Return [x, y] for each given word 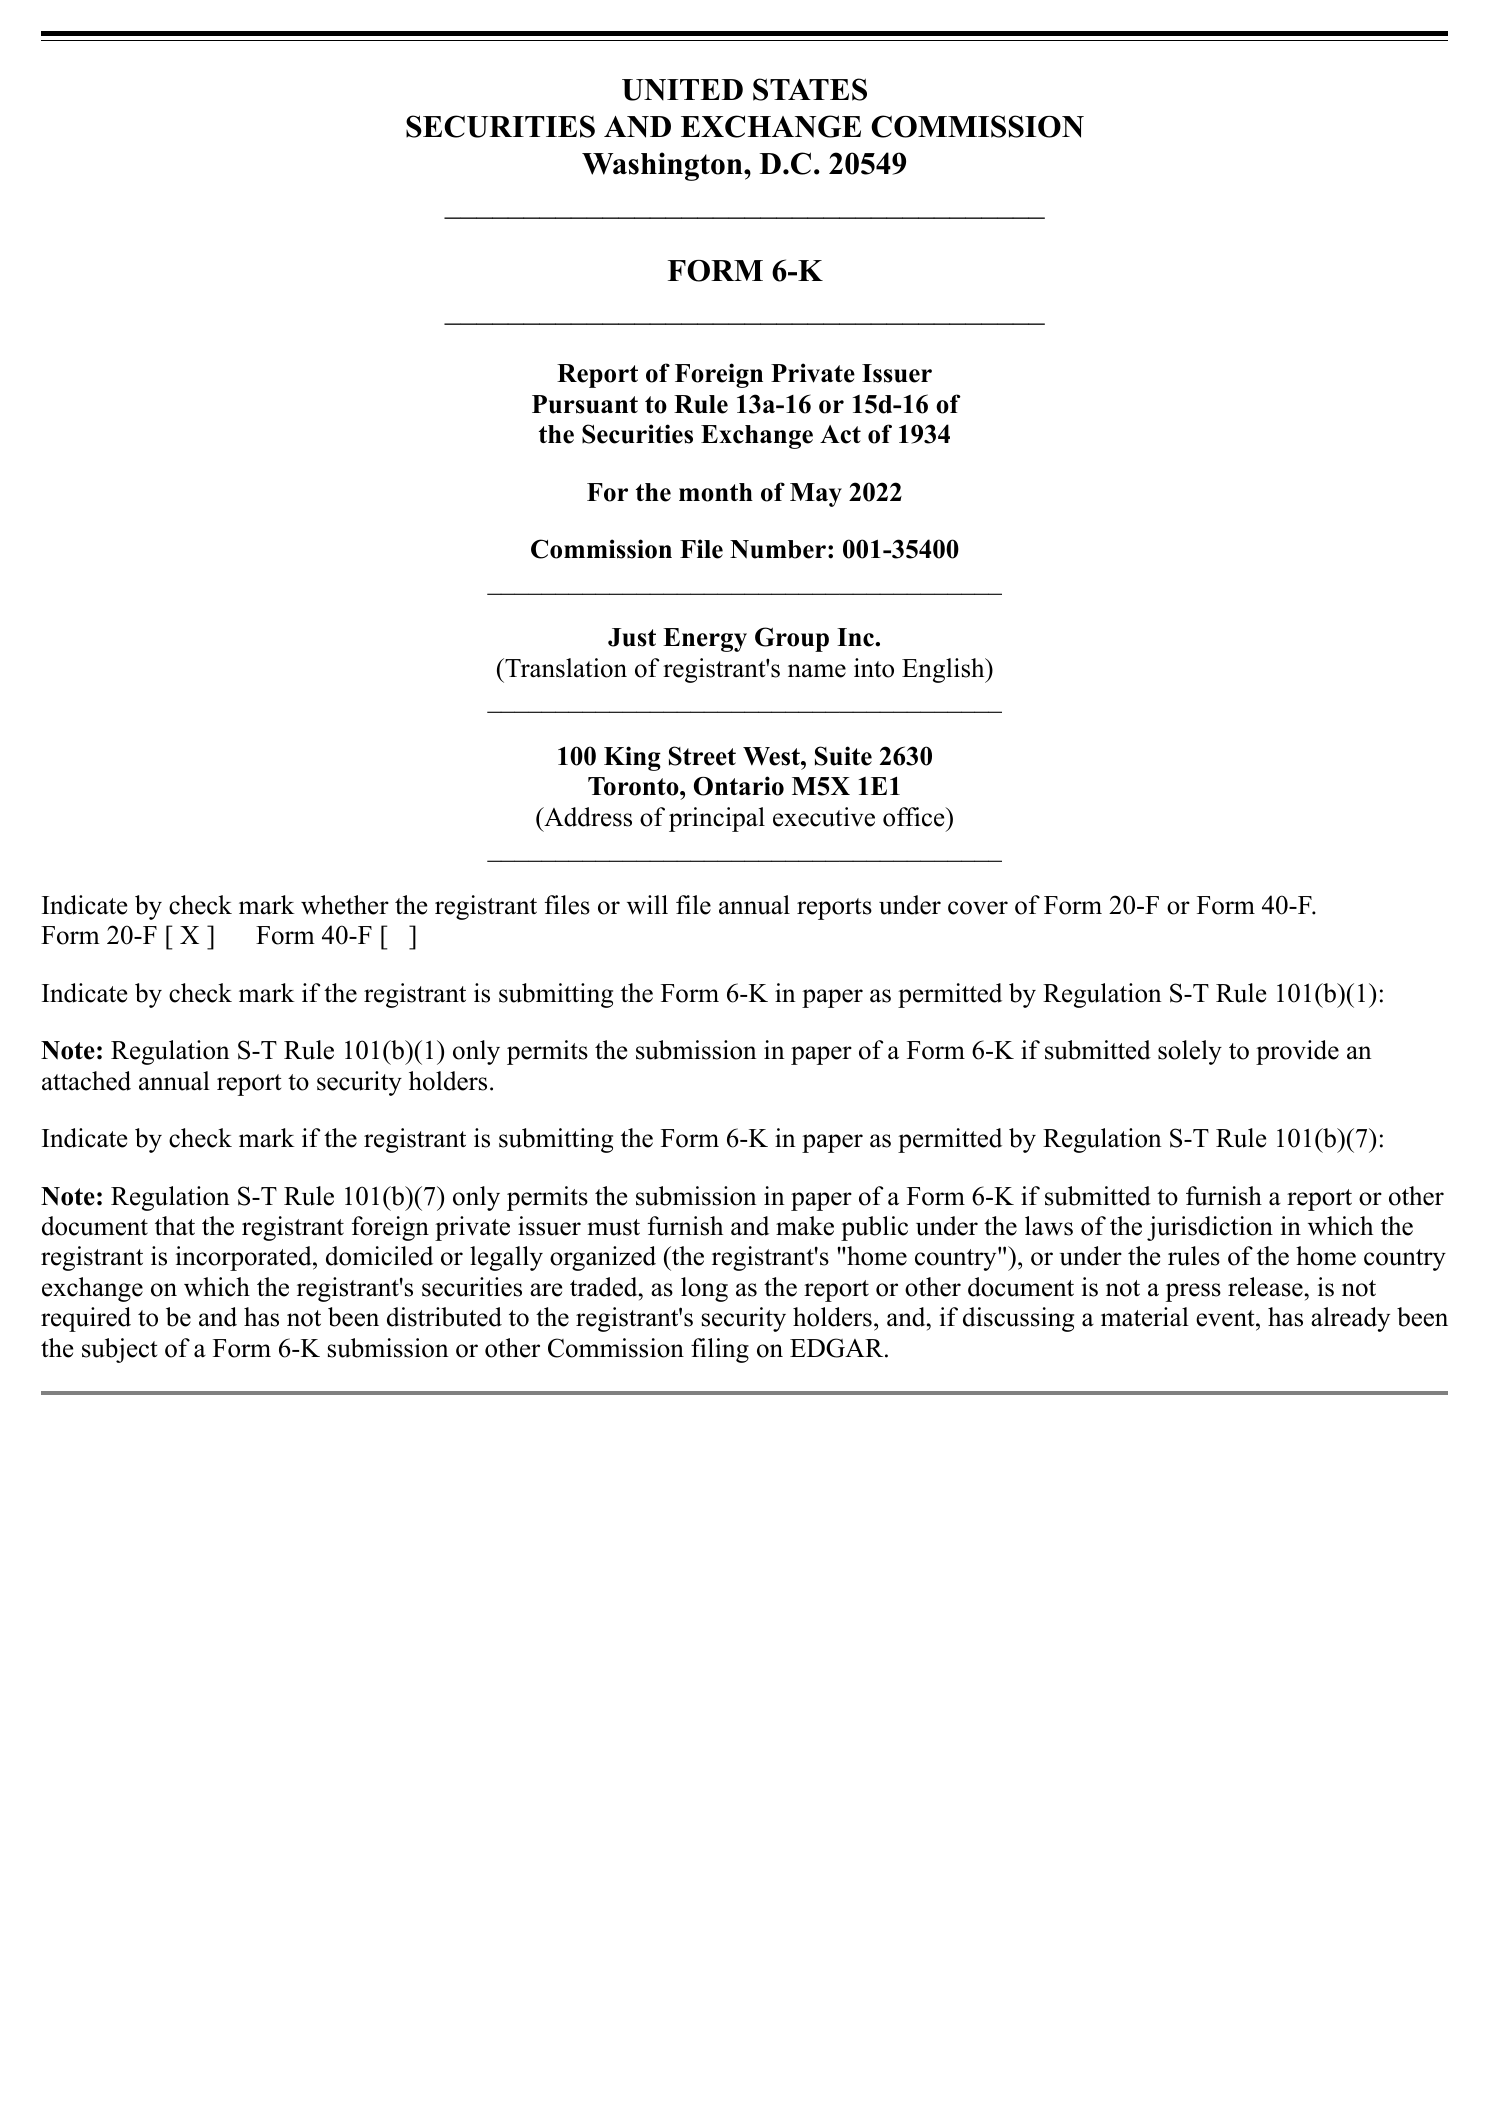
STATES [810, 89]
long [704, 1289]
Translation [565, 668]
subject [119, 1350]
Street [702, 756]
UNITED [682, 90]
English [944, 670]
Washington [663, 166]
